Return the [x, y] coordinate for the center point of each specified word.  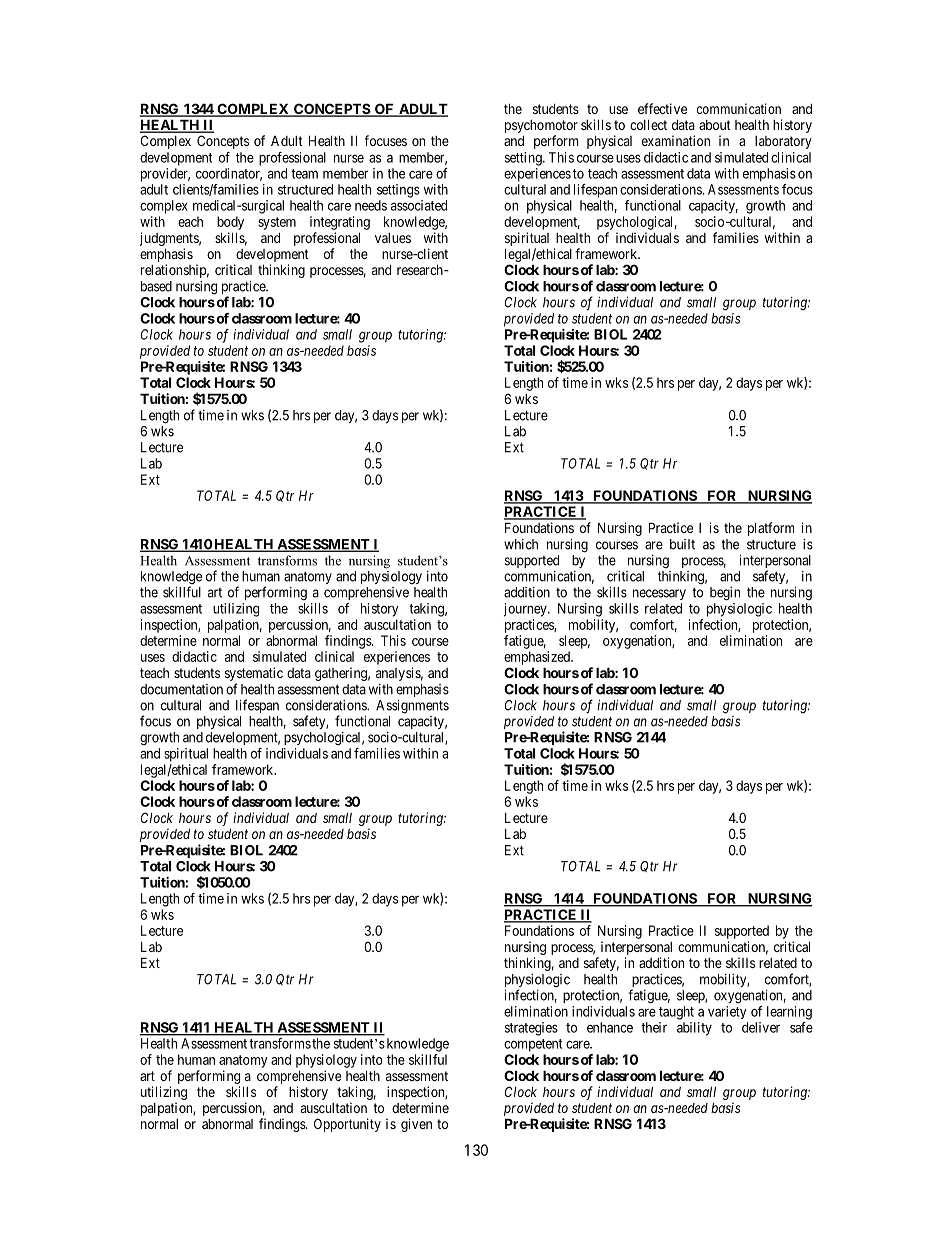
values [393, 238]
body [230, 223]
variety [727, 1012]
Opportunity [347, 1125]
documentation [181, 689]
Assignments [412, 707]
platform [771, 529]
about [715, 125]
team [304, 174]
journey [526, 610]
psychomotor [541, 128]
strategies [531, 1029]
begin [725, 594]
